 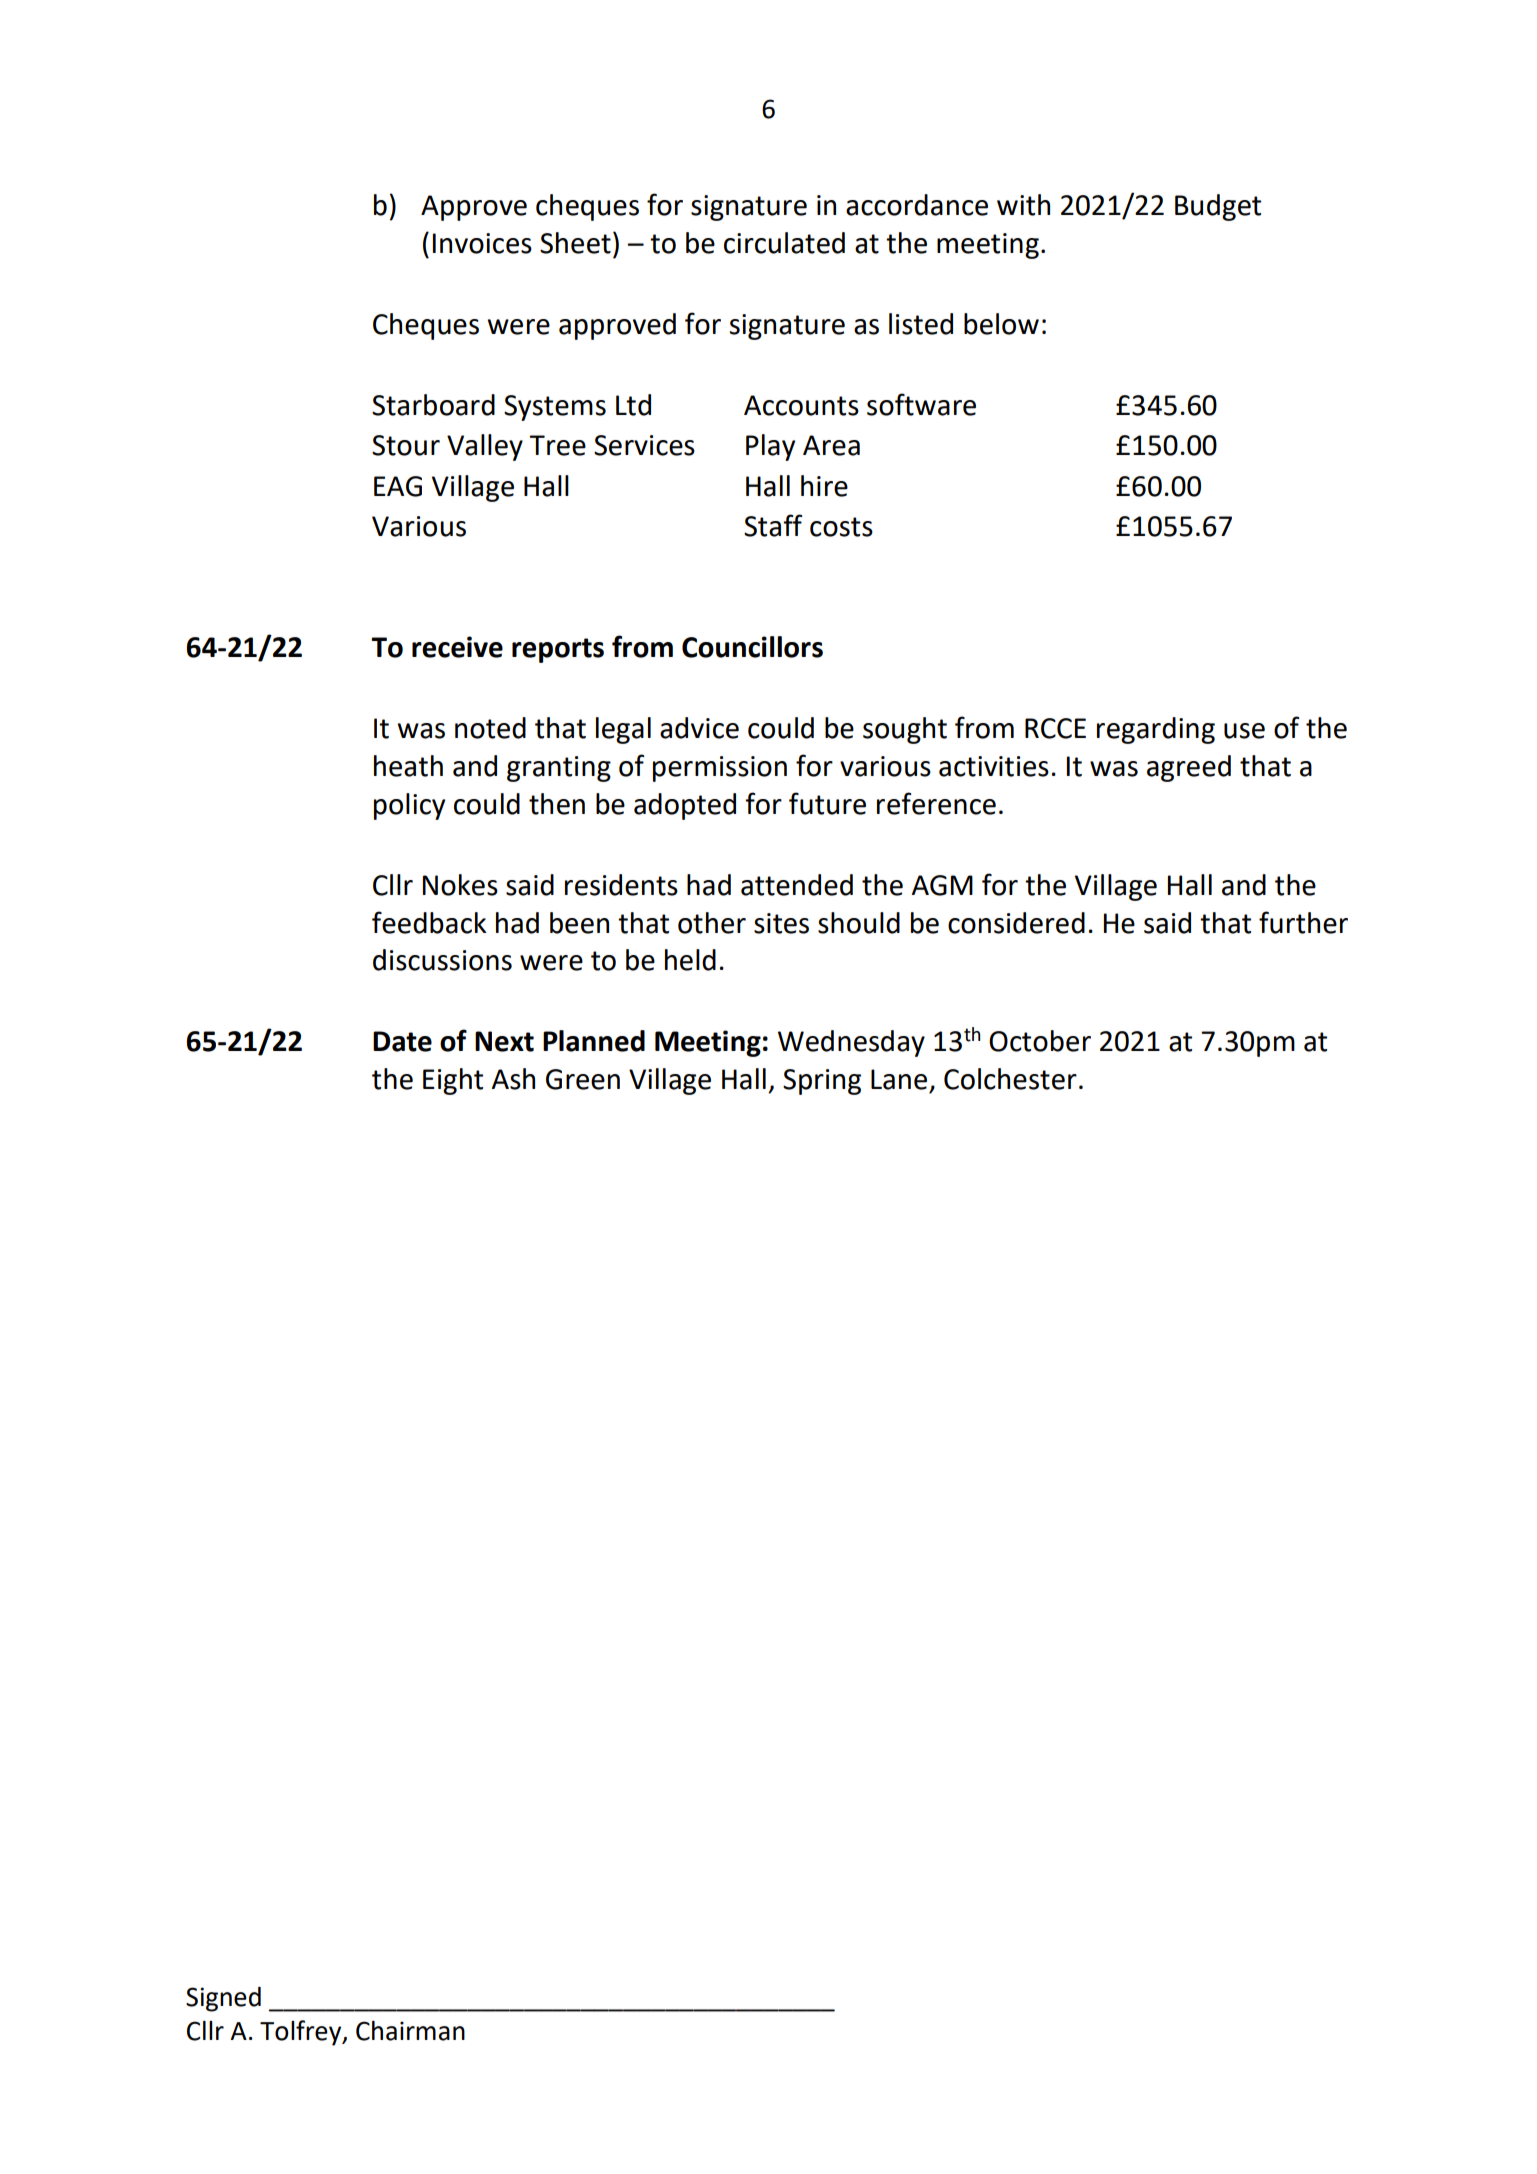 What do you see at coordinates (1218, 207) in the image?
I see `Budget` at bounding box center [1218, 207].
